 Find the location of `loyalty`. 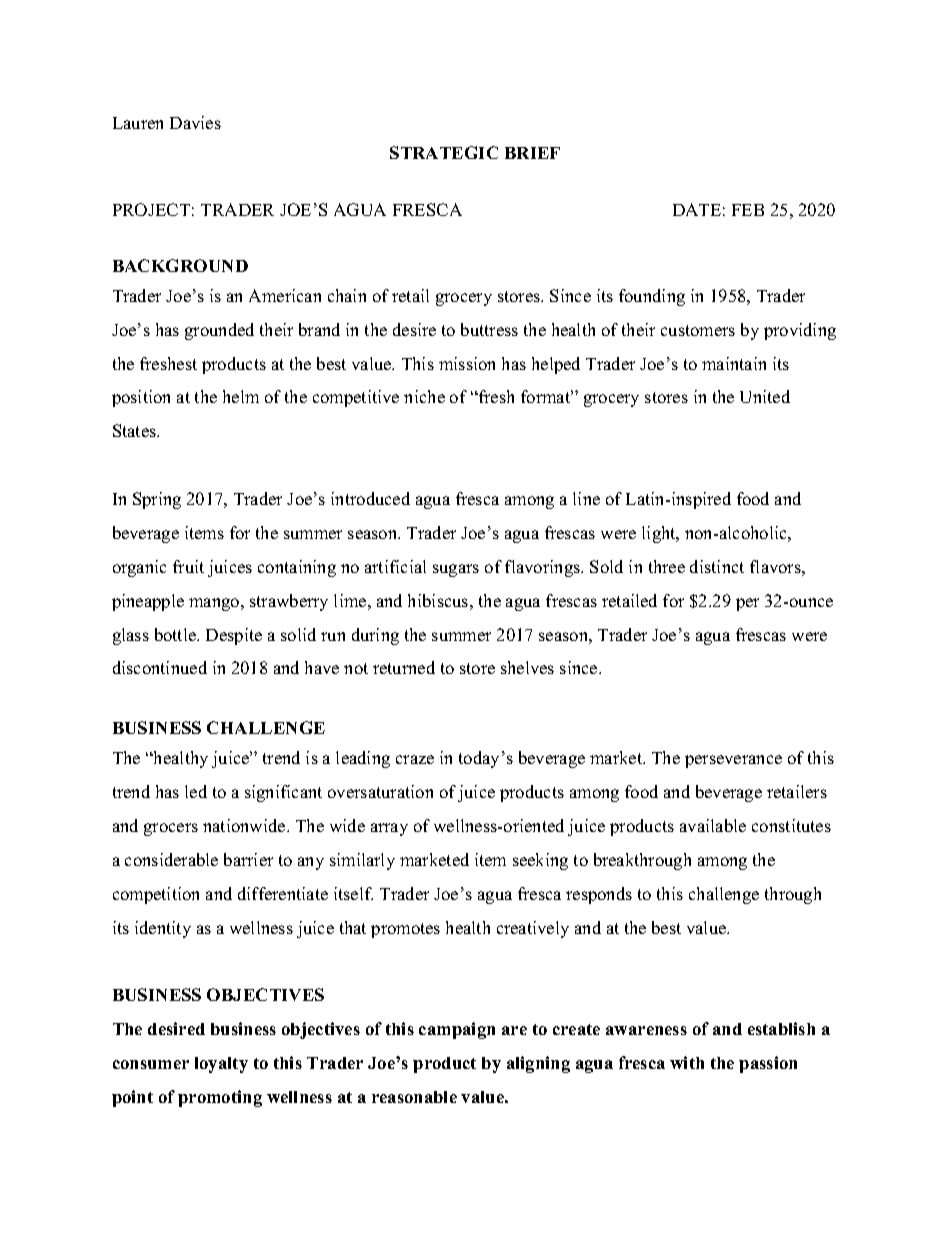

loyalty is located at coordinates (221, 1065).
